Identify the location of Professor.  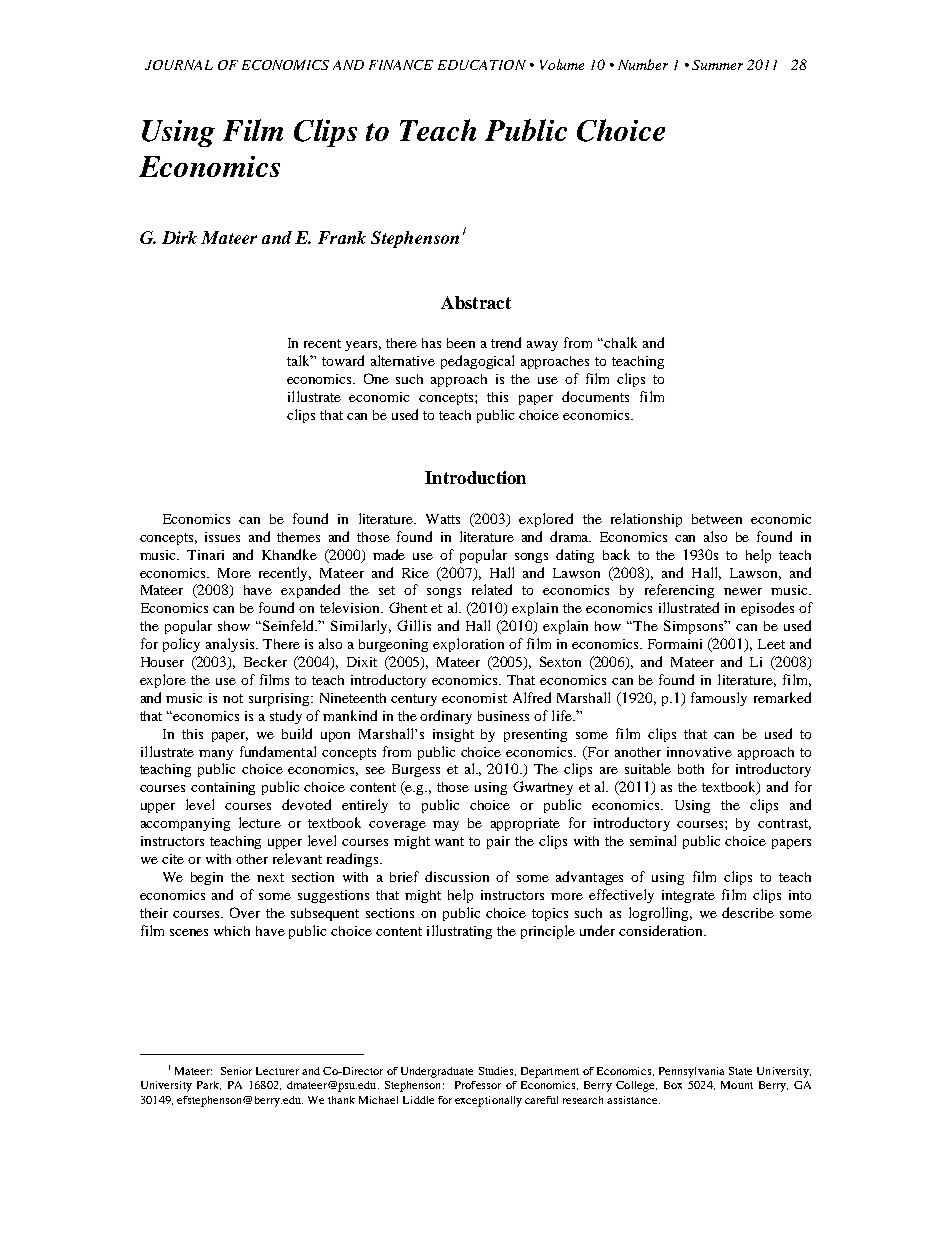
(478, 1085).
